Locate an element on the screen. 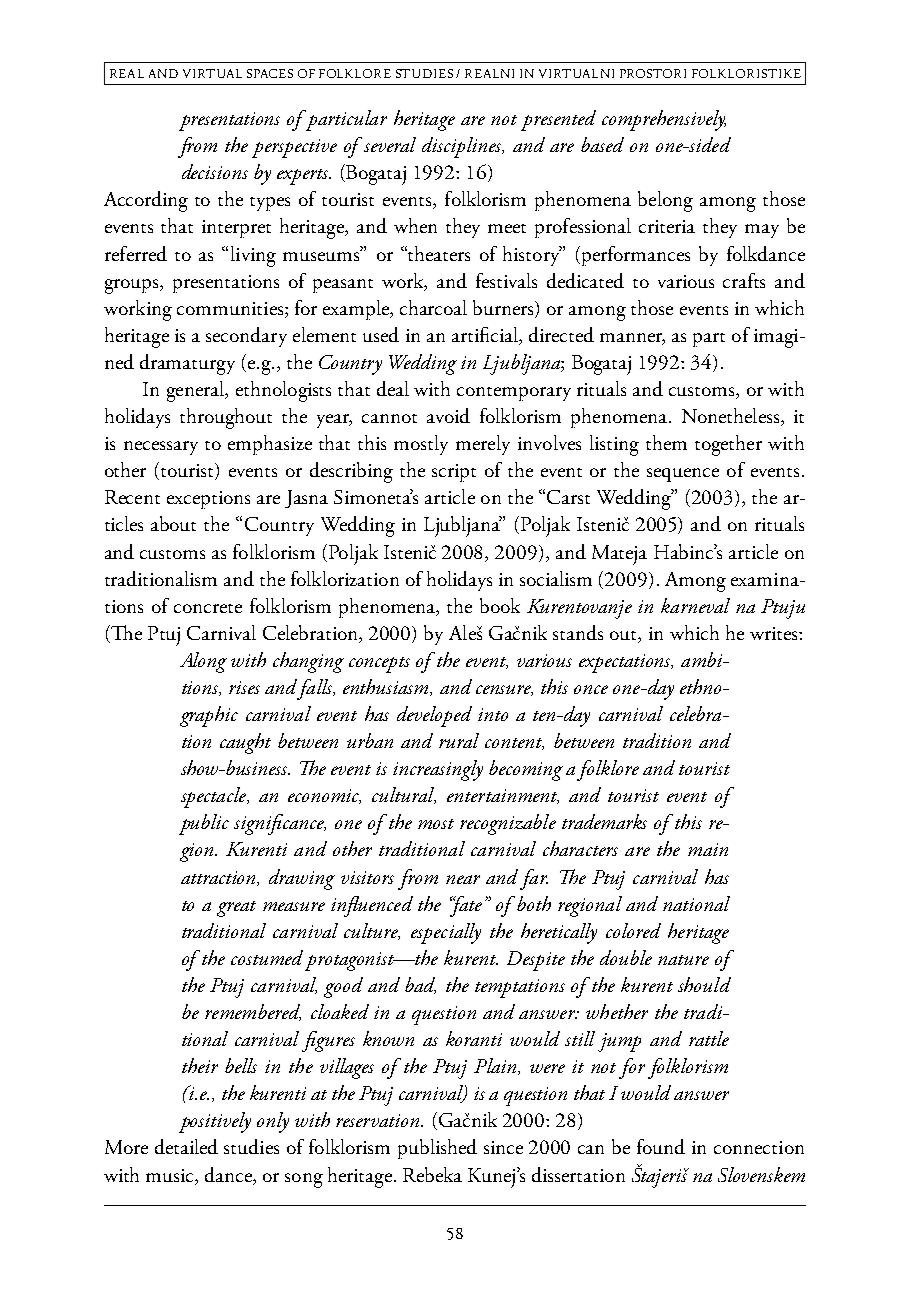 This screenshot has width=904, height=1316. comprehensively is located at coordinates (664, 120).
